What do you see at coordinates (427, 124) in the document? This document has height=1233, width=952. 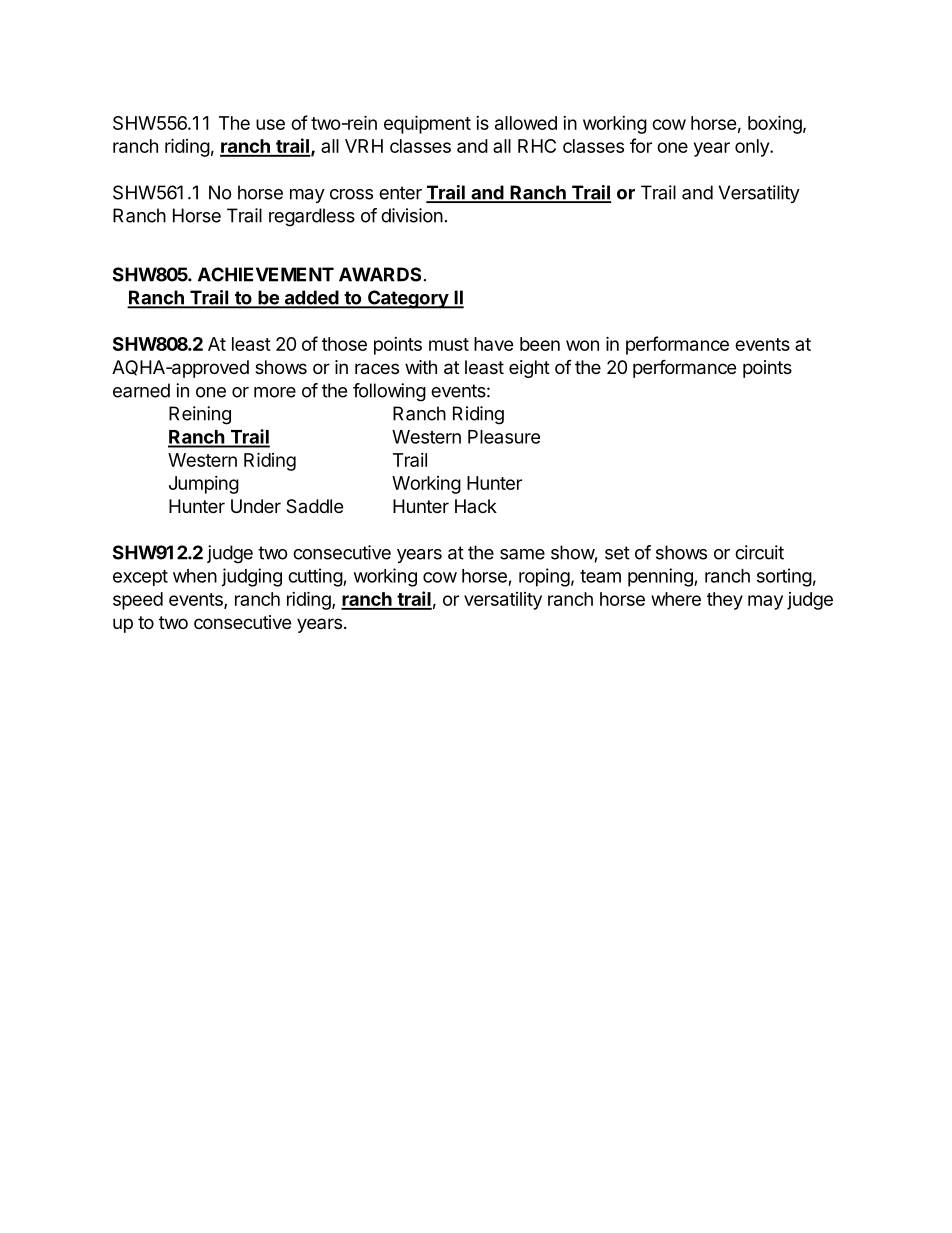 I see `equipment` at bounding box center [427, 124].
